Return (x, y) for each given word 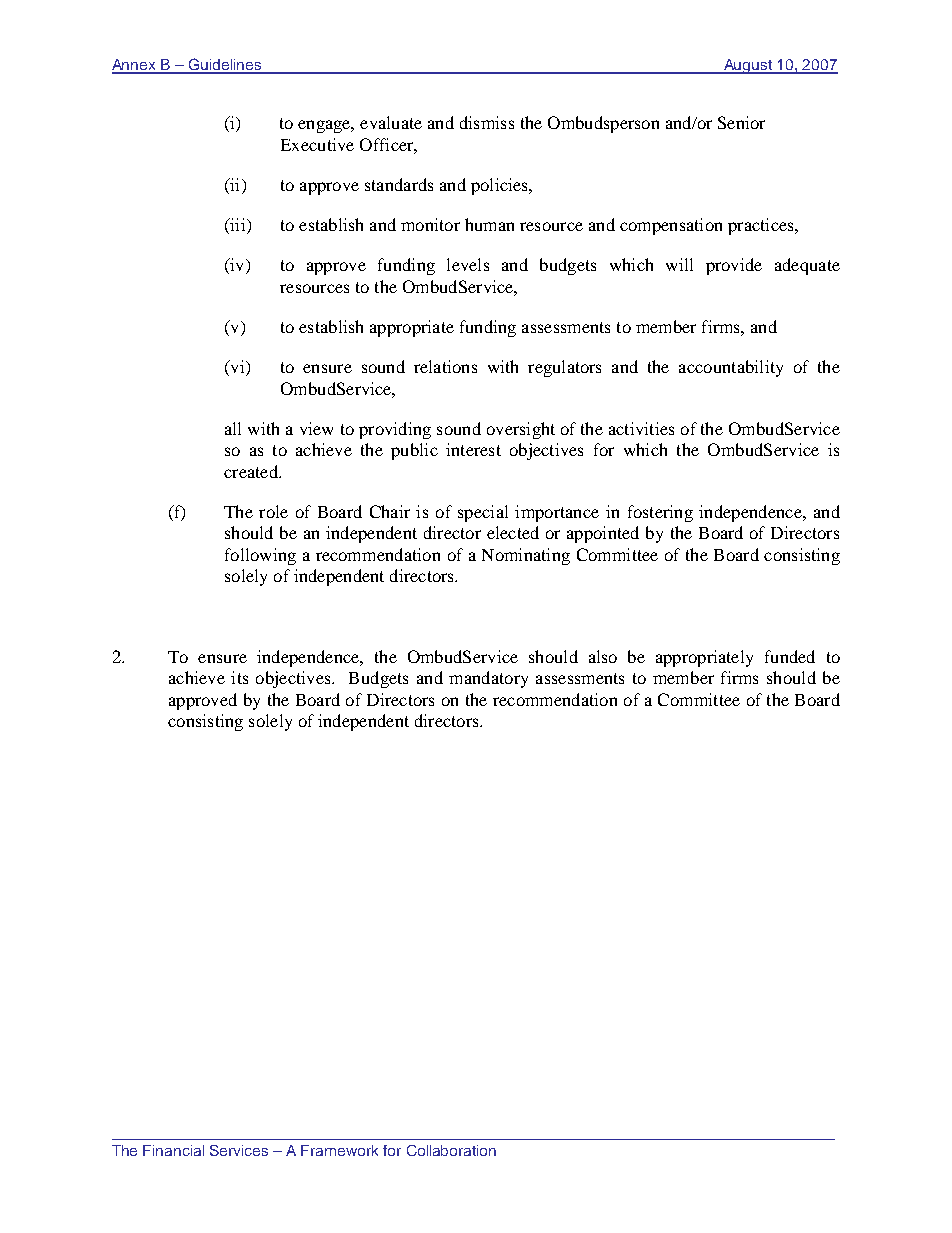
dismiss (487, 122)
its (239, 677)
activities (641, 428)
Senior (741, 122)
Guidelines (224, 65)
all (233, 428)
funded (790, 656)
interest (473, 449)
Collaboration (451, 1150)
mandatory (488, 679)
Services (239, 1150)
